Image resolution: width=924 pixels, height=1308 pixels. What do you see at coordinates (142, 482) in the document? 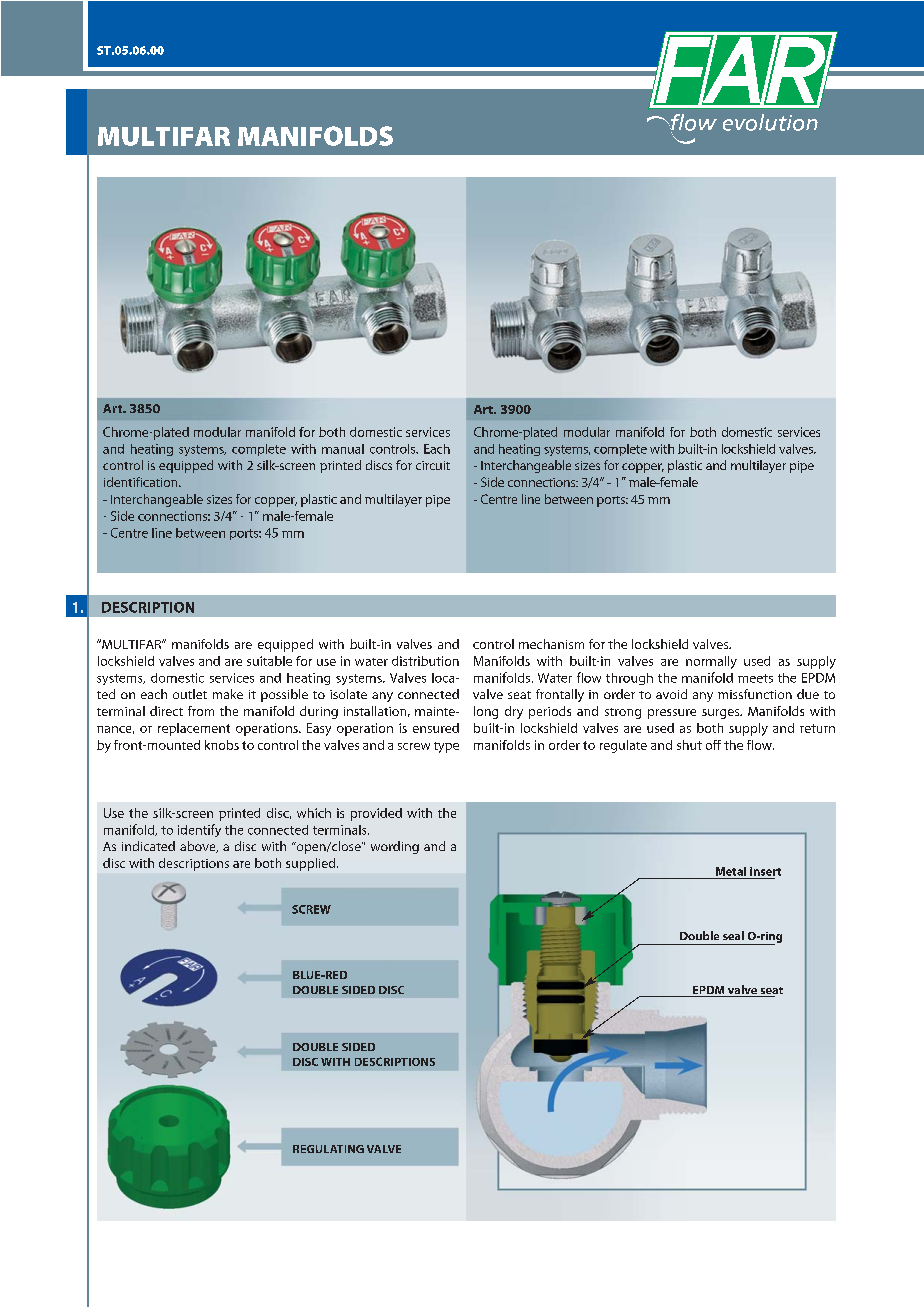
I see `identification` at bounding box center [142, 482].
